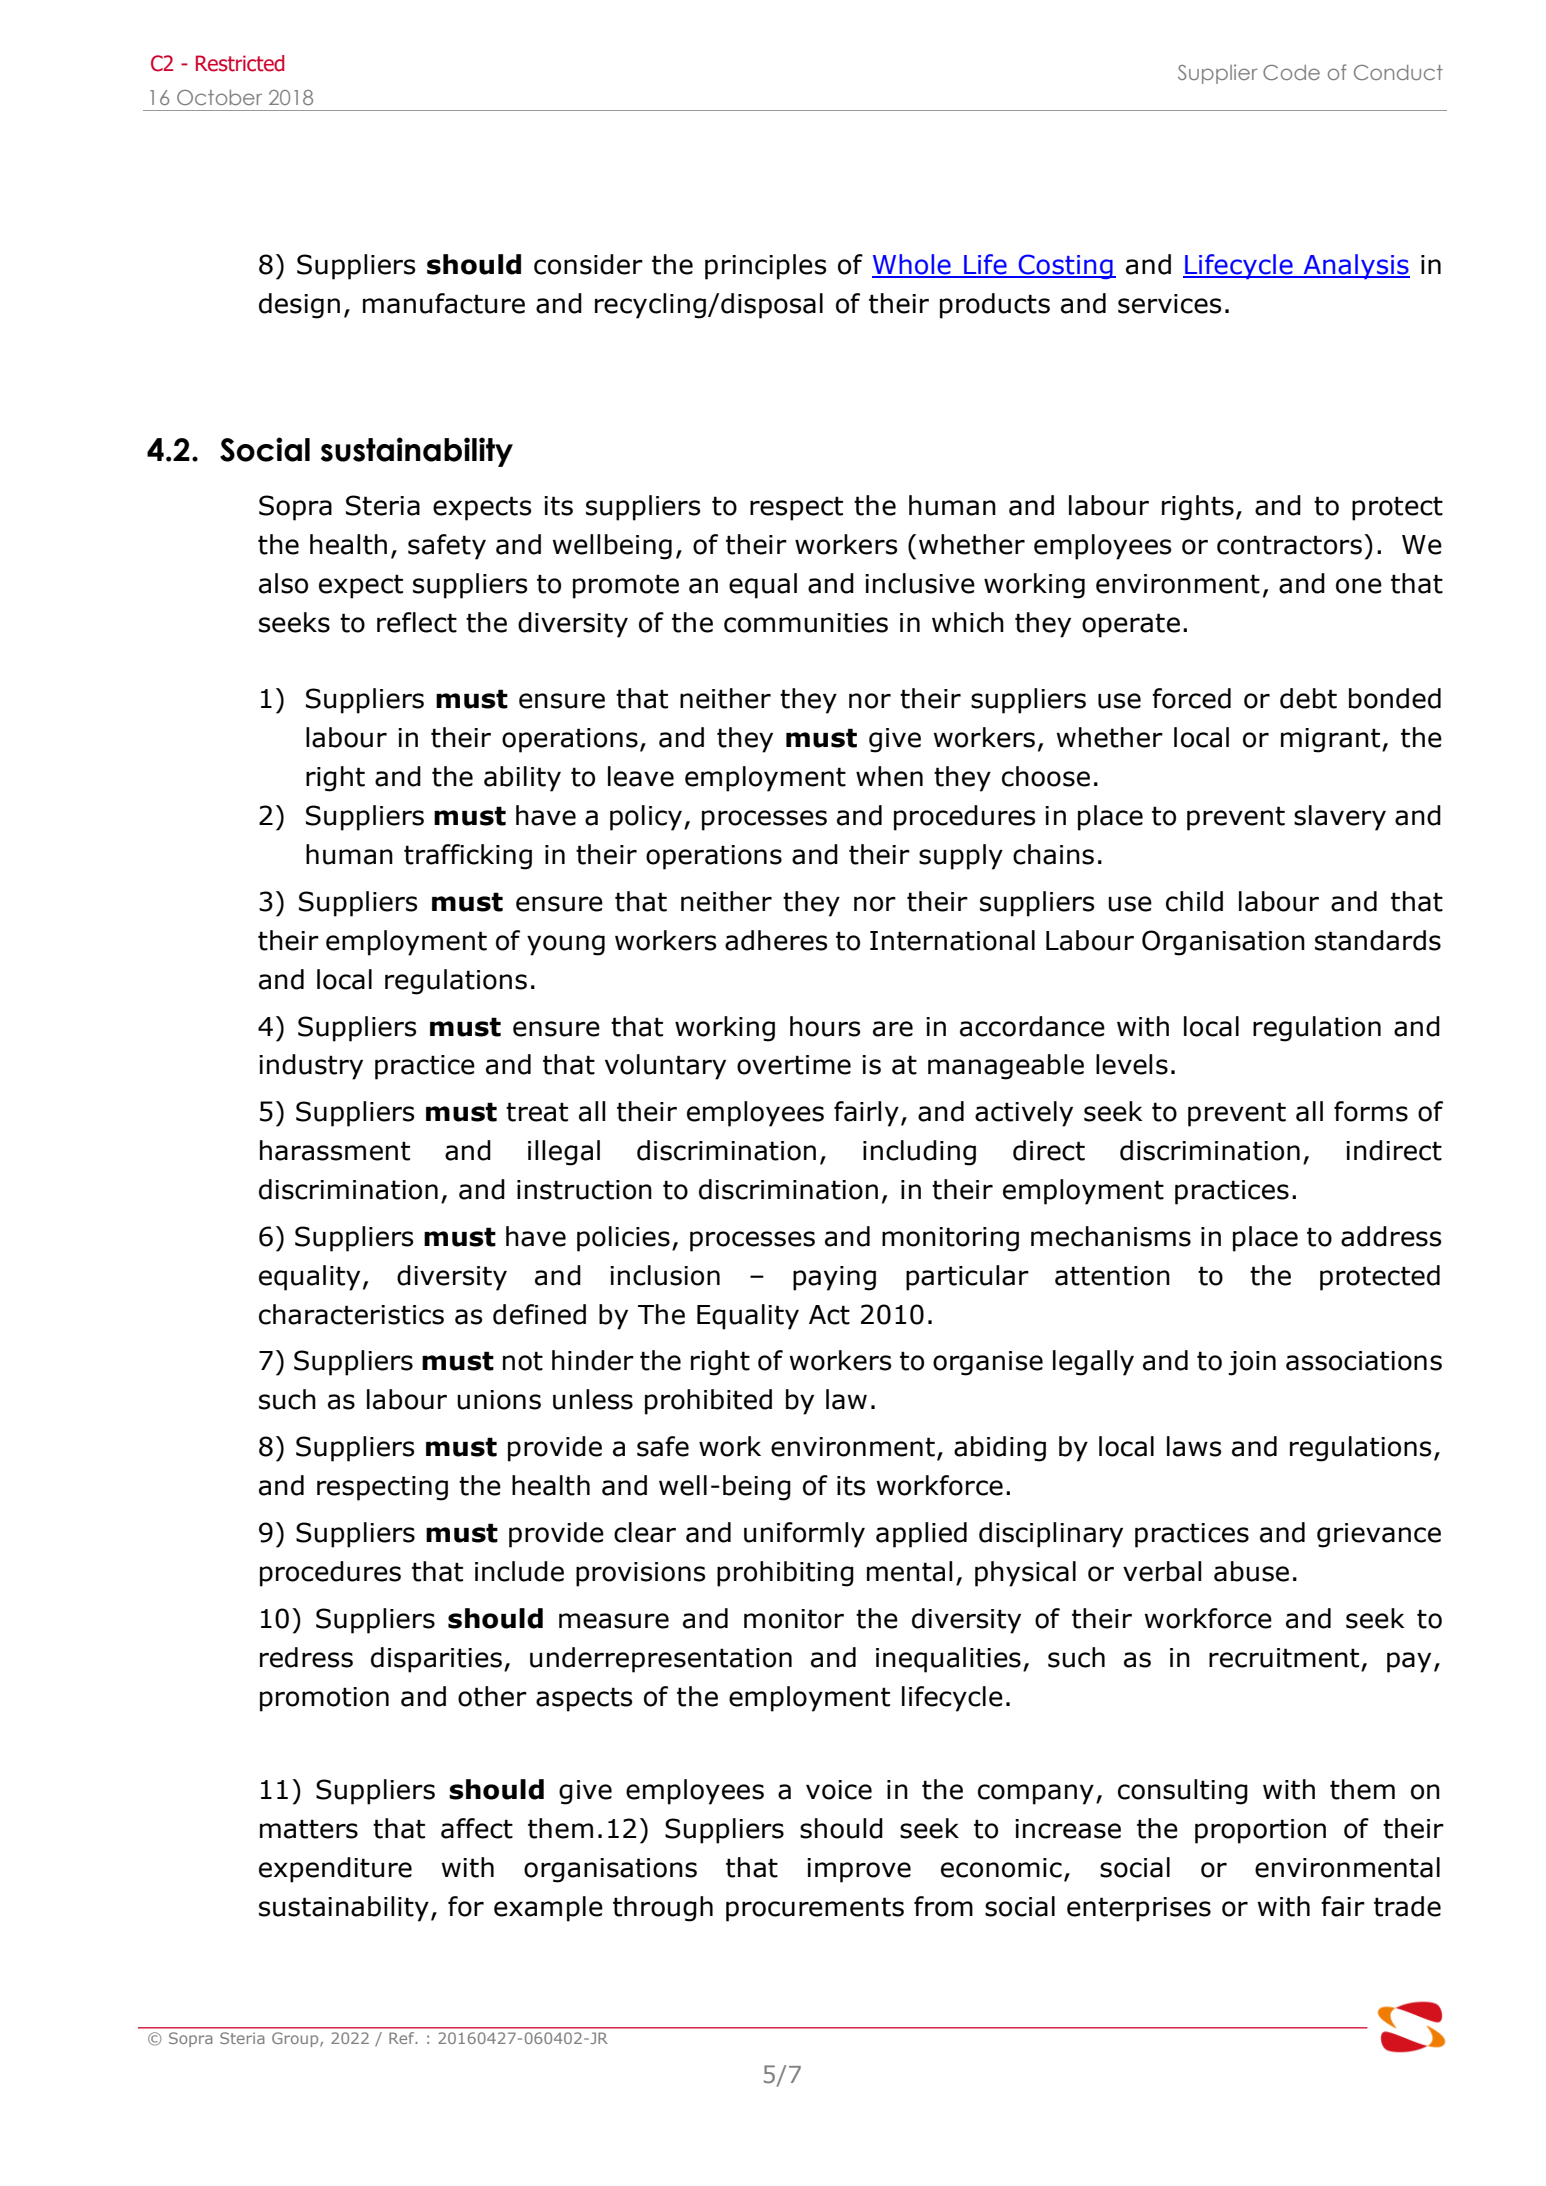 The height and width of the screenshot is (2186, 1546). I want to click on Code, so click(1291, 72).
